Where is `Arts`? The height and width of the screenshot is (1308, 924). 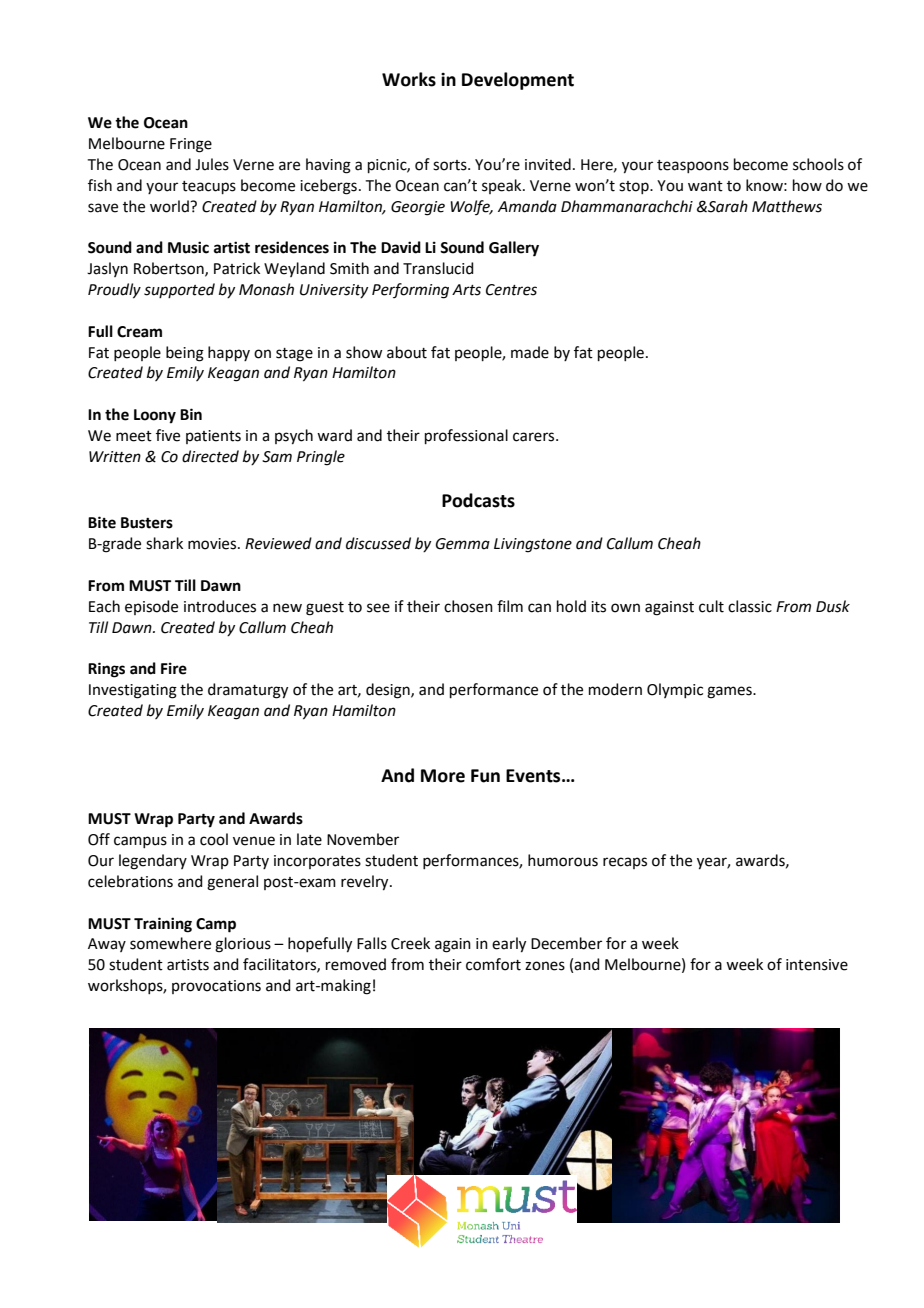 Arts is located at coordinates (466, 290).
